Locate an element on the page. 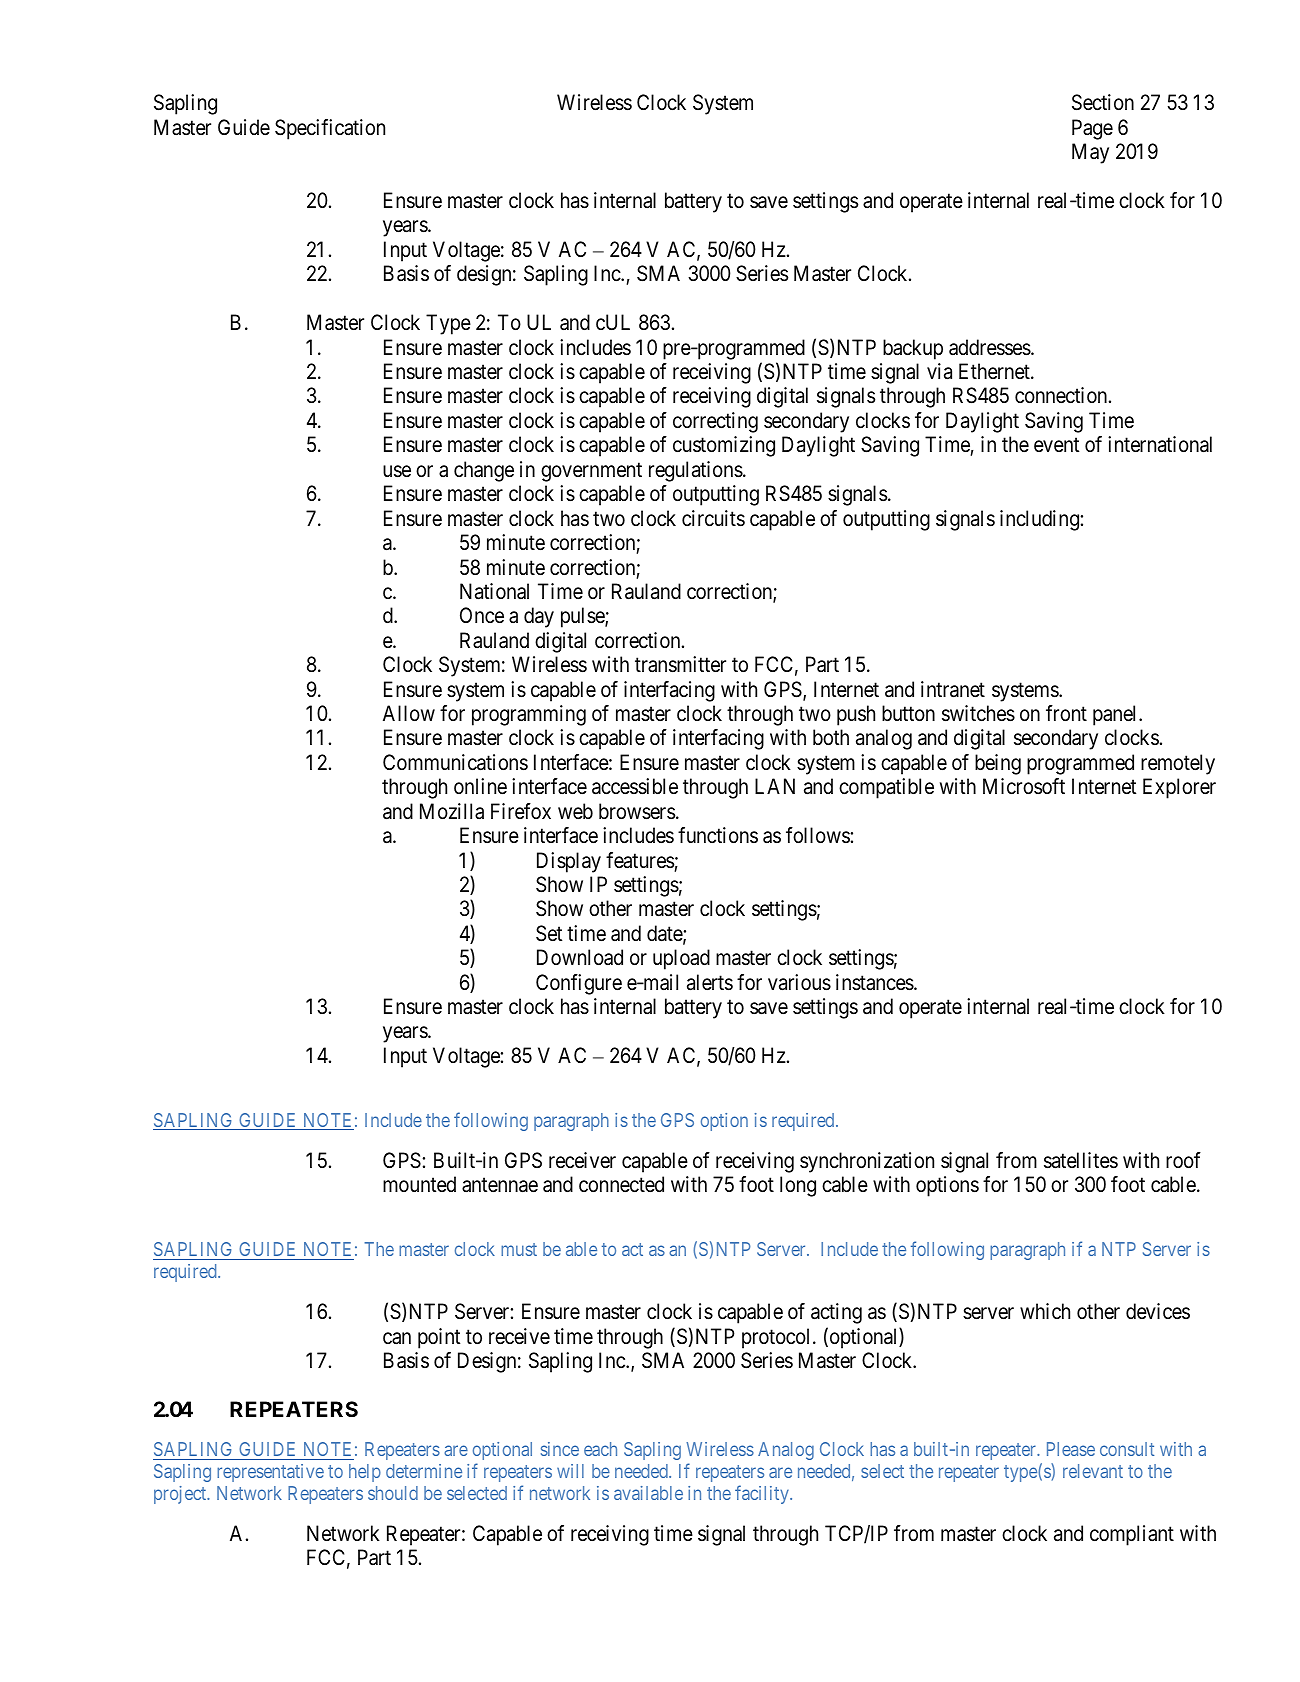 The image size is (1300, 1682). representative is located at coordinates (270, 1473).
